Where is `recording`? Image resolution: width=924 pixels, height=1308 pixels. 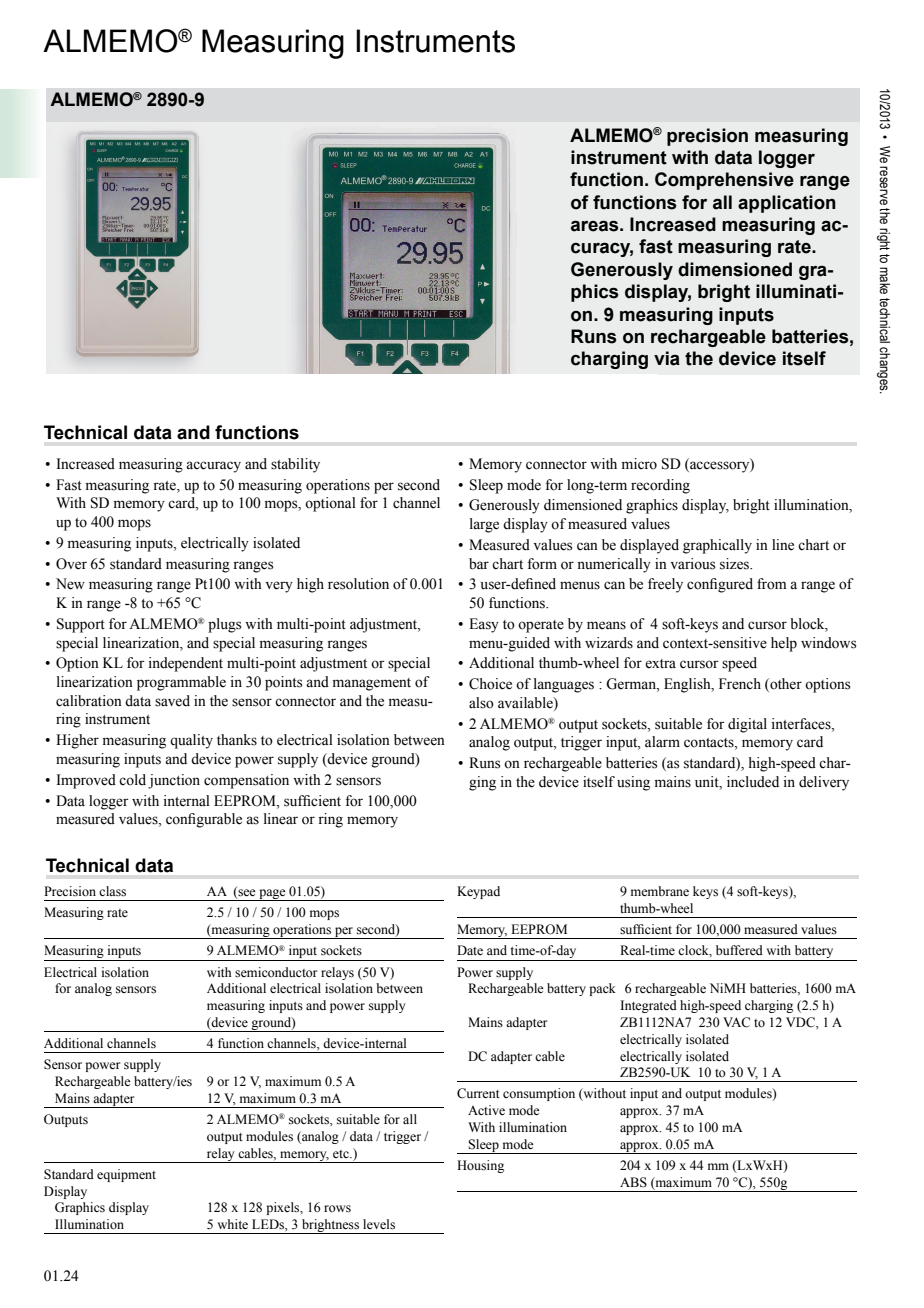 recording is located at coordinates (660, 486).
